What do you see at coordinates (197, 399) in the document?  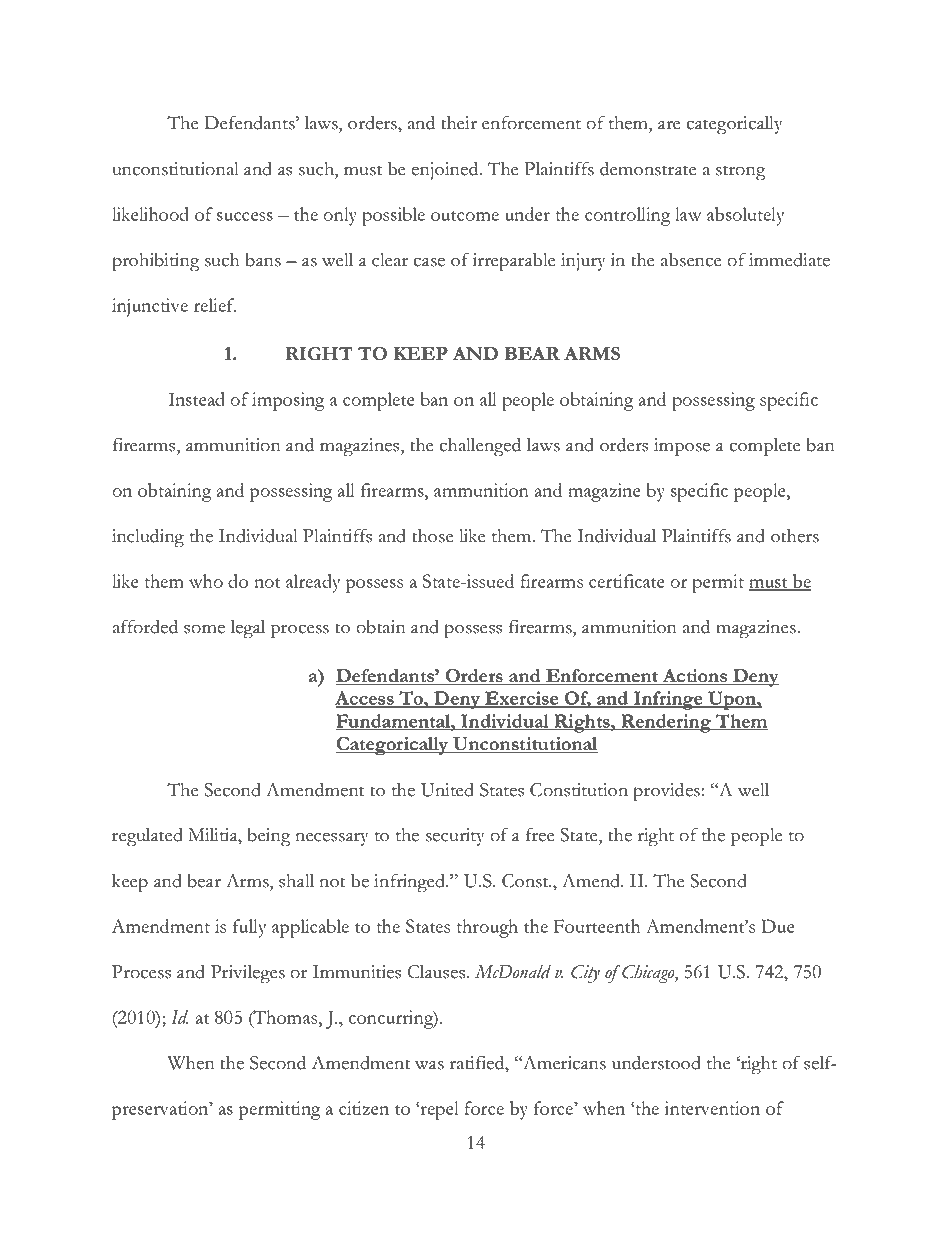 I see `Instead` at bounding box center [197, 399].
